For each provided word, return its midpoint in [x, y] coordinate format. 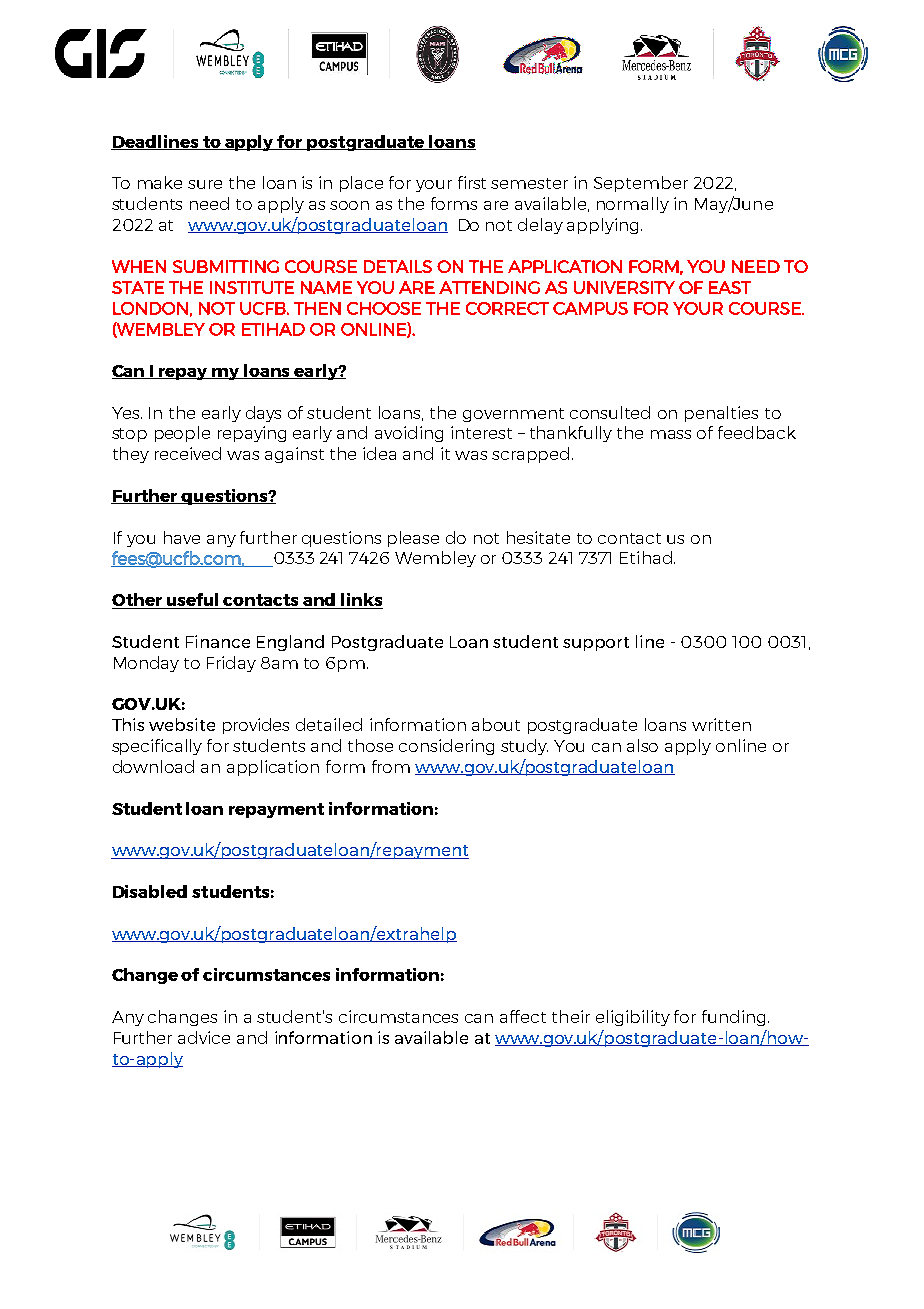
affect [523, 1016]
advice [204, 1037]
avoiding [409, 434]
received [188, 453]
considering [446, 747]
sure [205, 184]
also [642, 745]
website [182, 724]
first [472, 182]
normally [633, 205]
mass [671, 434]
